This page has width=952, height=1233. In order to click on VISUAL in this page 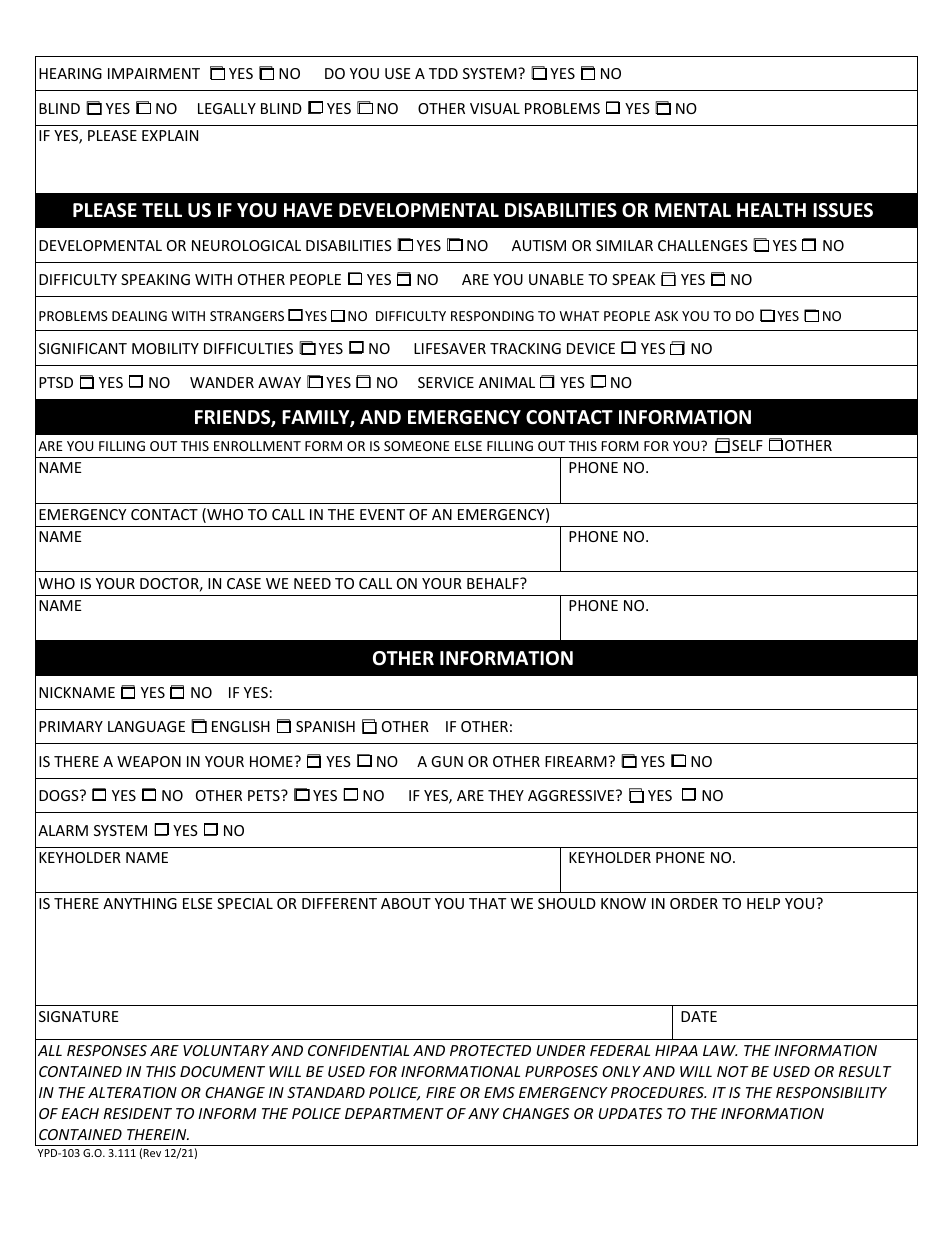, I will do `click(495, 108)`.
